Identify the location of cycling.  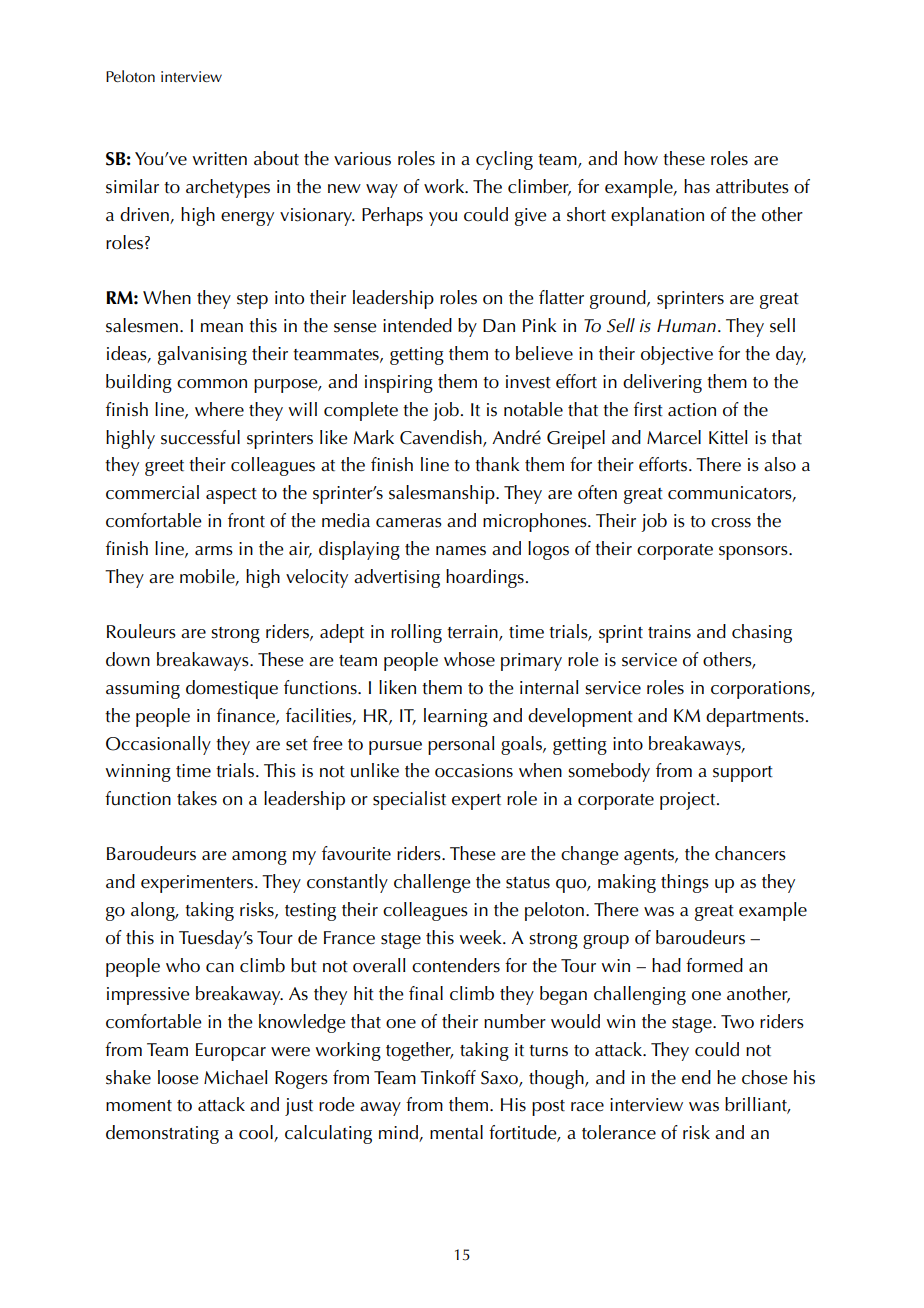
(504, 160).
